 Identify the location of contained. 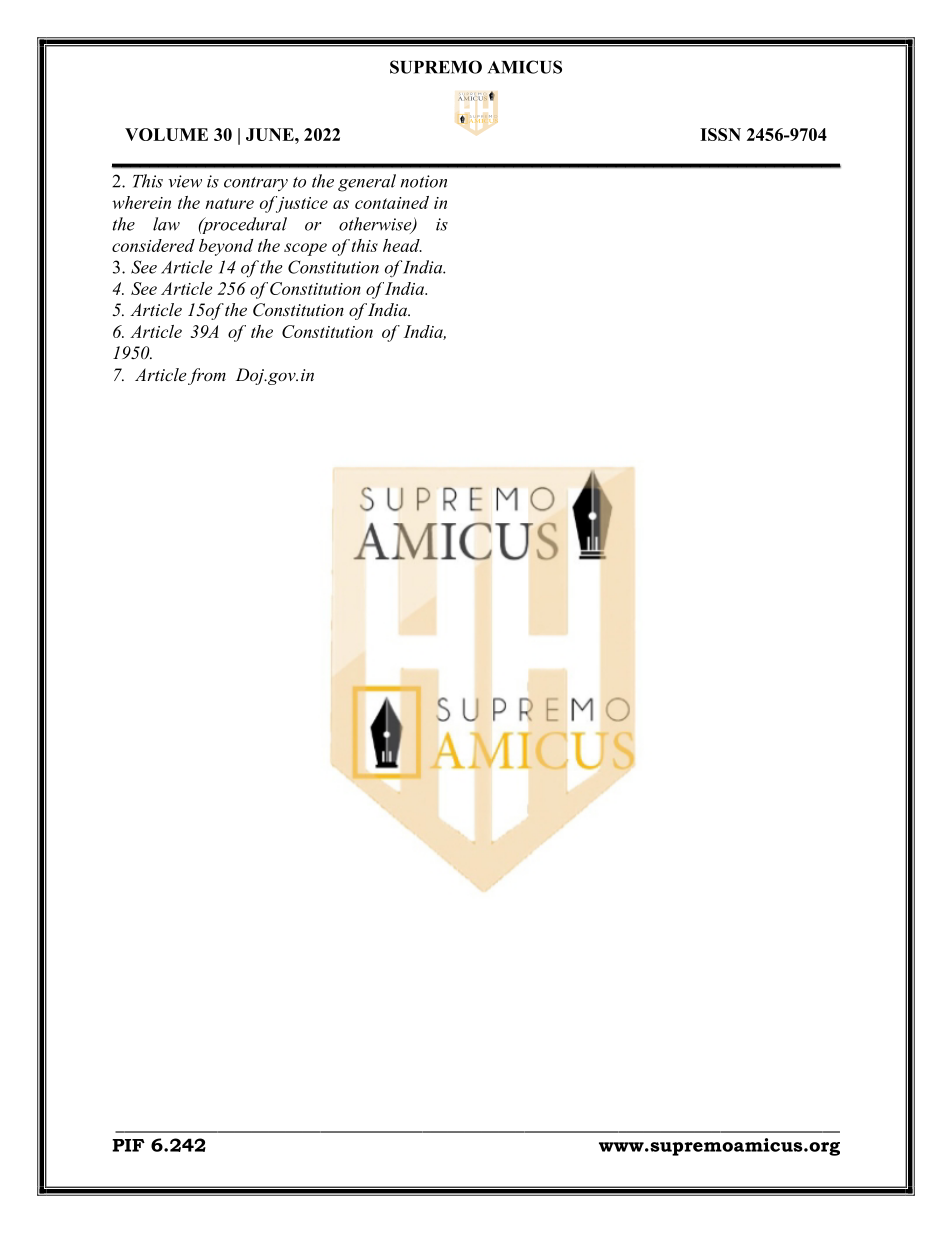
(392, 202).
